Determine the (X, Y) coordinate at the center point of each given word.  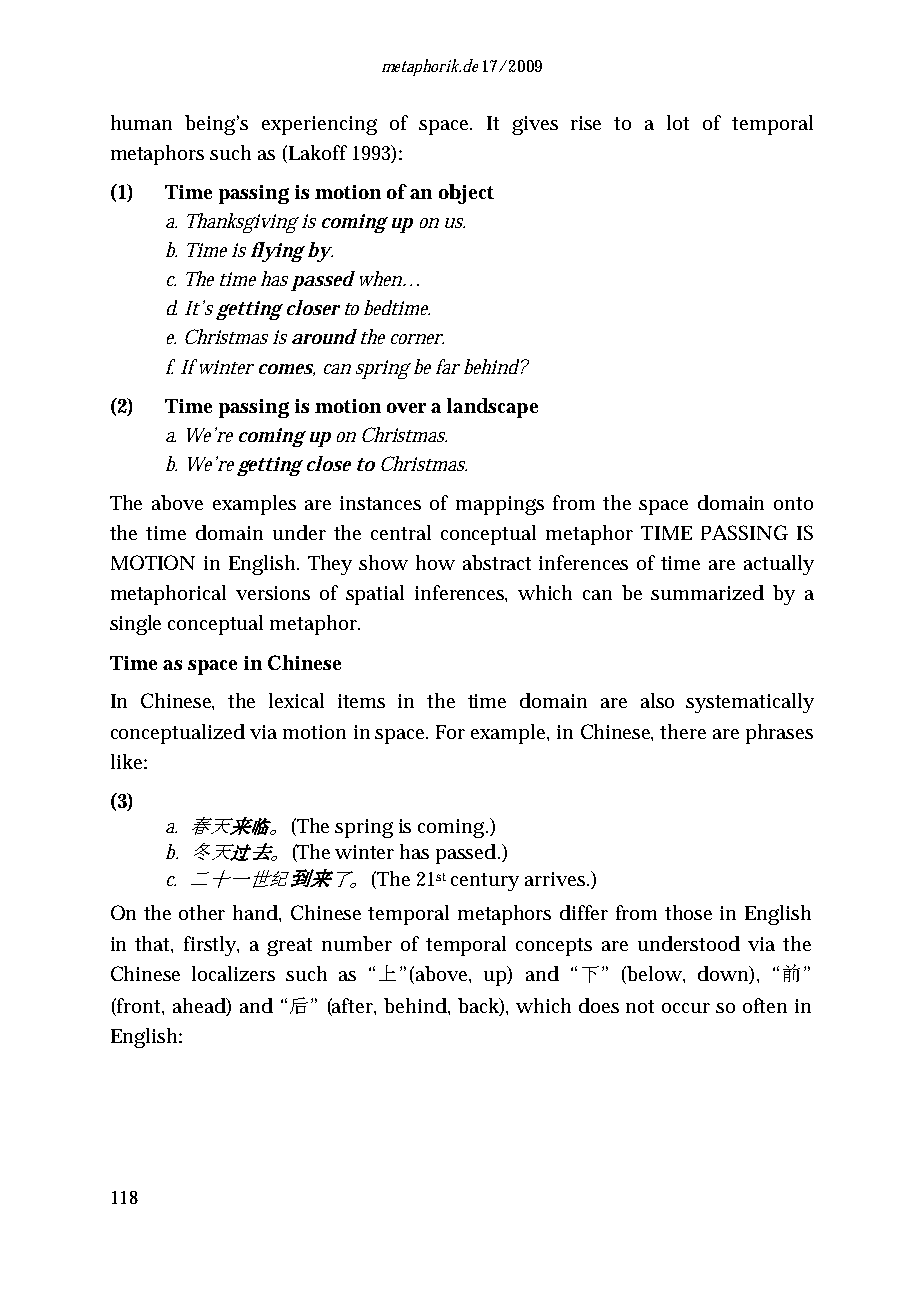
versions (273, 593)
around (324, 336)
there (683, 731)
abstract (497, 562)
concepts (554, 947)
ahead (200, 1007)
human (141, 122)
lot (678, 122)
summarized (707, 592)
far (448, 366)
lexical (296, 700)
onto (793, 503)
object (466, 194)
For (450, 732)
